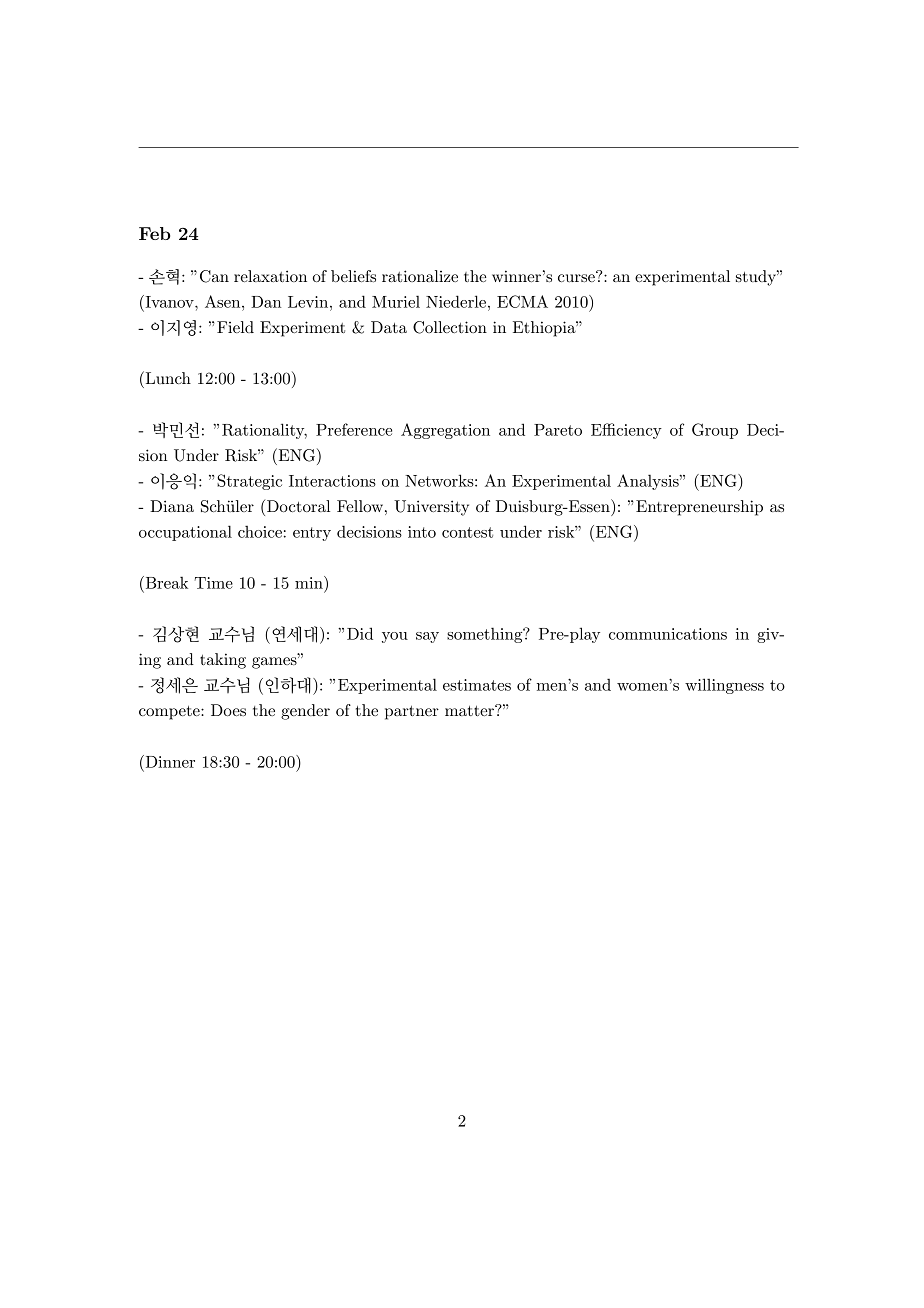 The height and width of the page is (1308, 924). Describe the element at coordinates (264, 431) in the page. I see `Rationality` at that location.
